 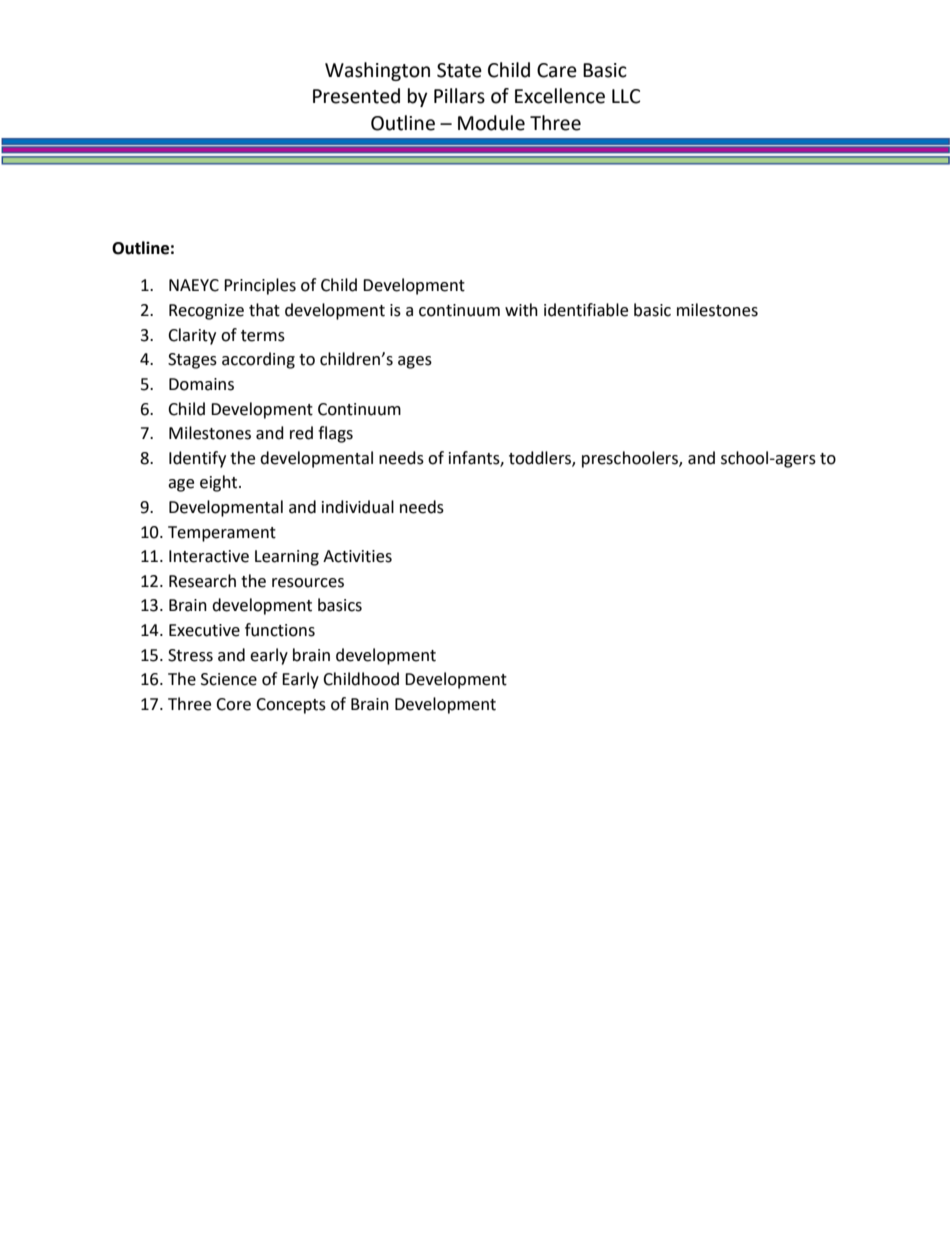 I want to click on Activities, so click(x=357, y=556).
